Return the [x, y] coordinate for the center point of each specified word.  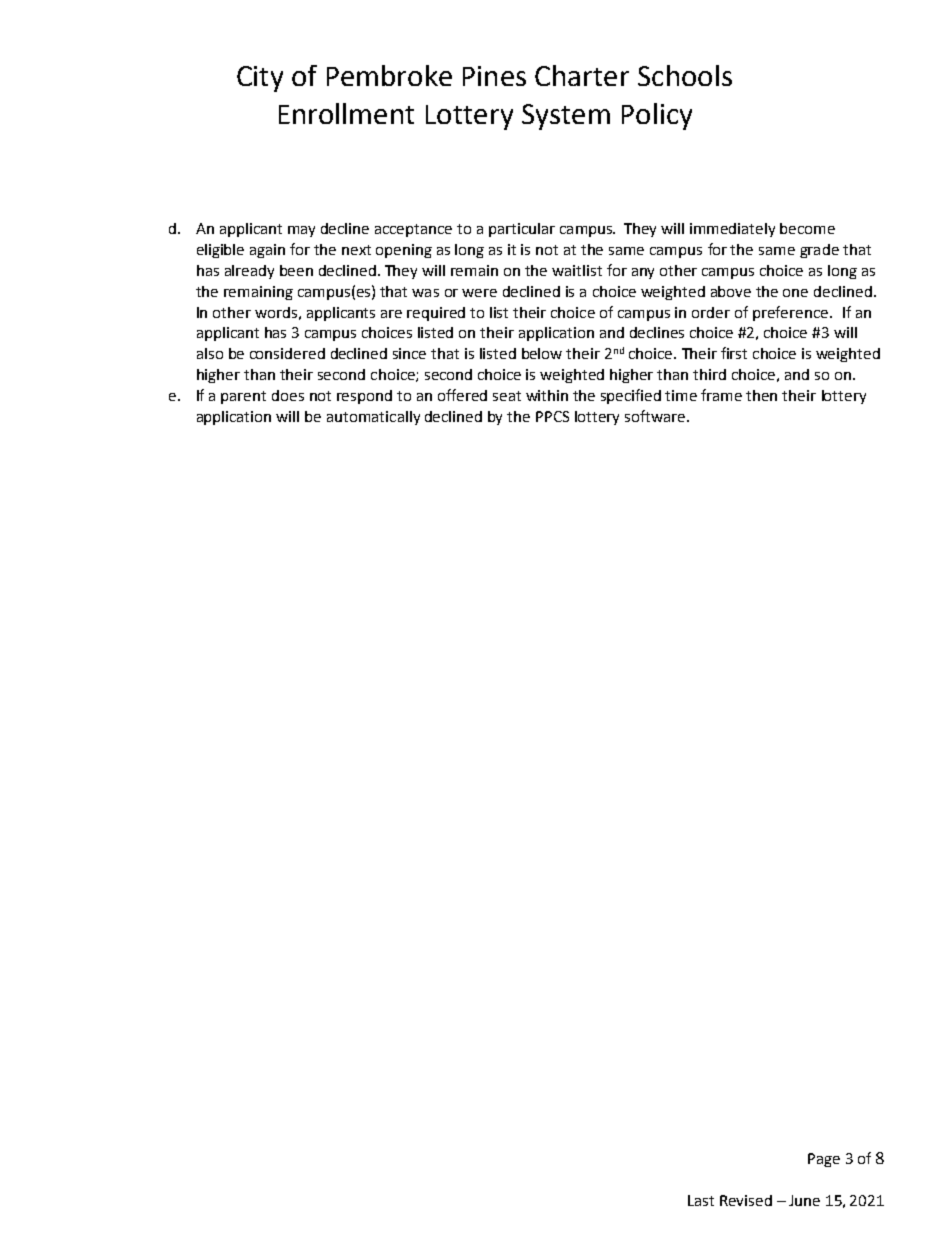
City [260, 79]
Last [701, 1200]
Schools [685, 75]
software [655, 416]
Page [824, 1160]
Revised [746, 1200]
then [761, 395]
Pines [494, 76]
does [288, 395]
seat [507, 396]
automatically [373, 418]
